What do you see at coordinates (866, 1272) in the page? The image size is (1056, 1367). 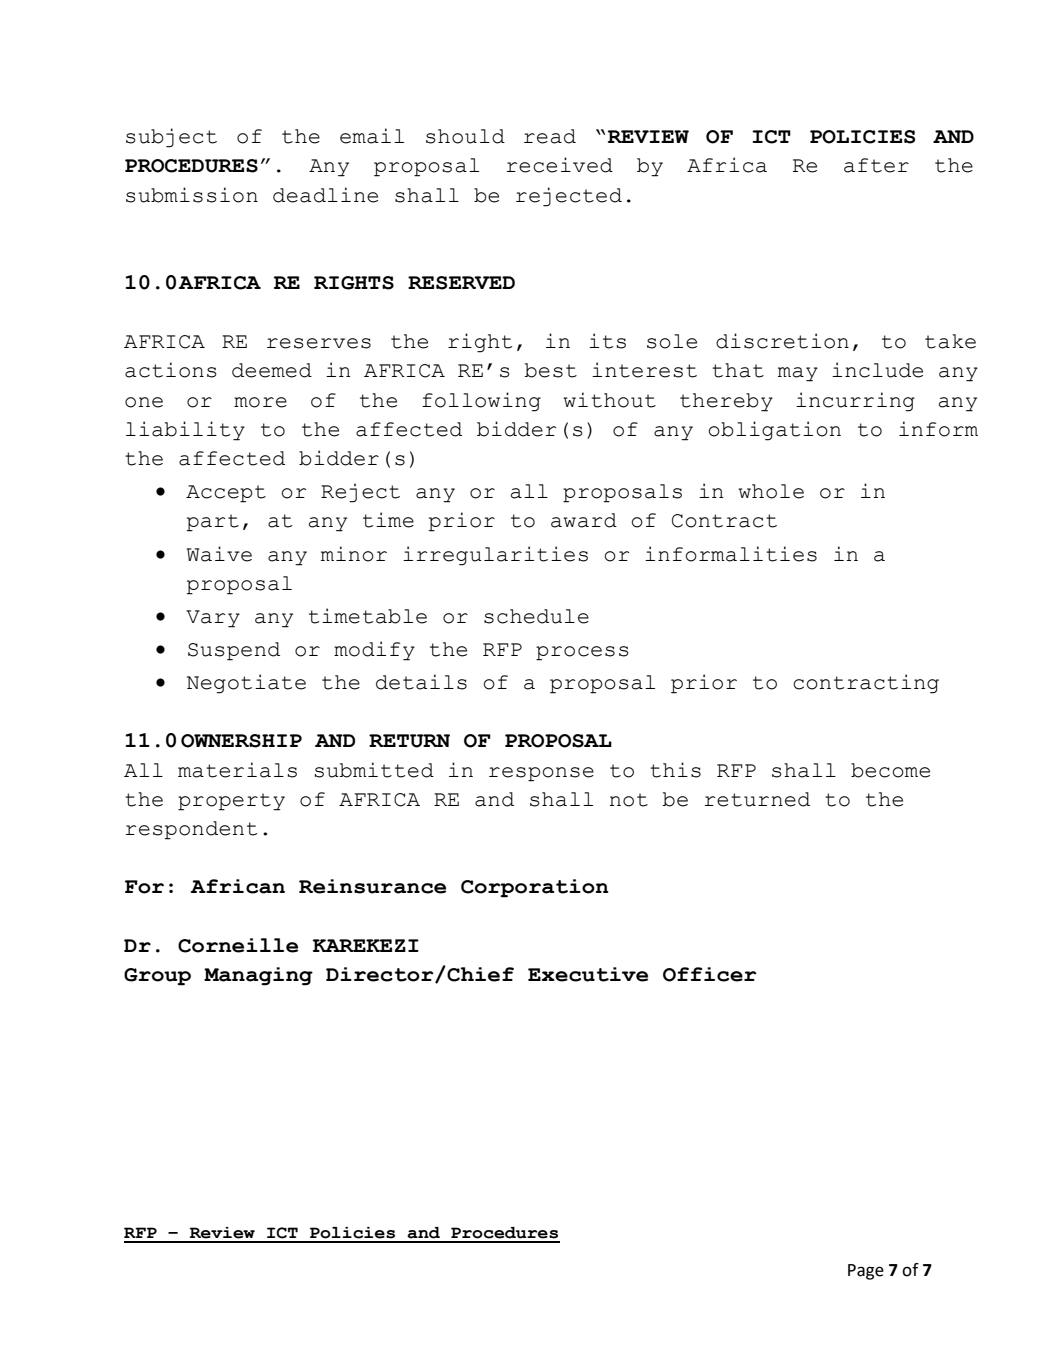 I see `Page` at bounding box center [866, 1272].
